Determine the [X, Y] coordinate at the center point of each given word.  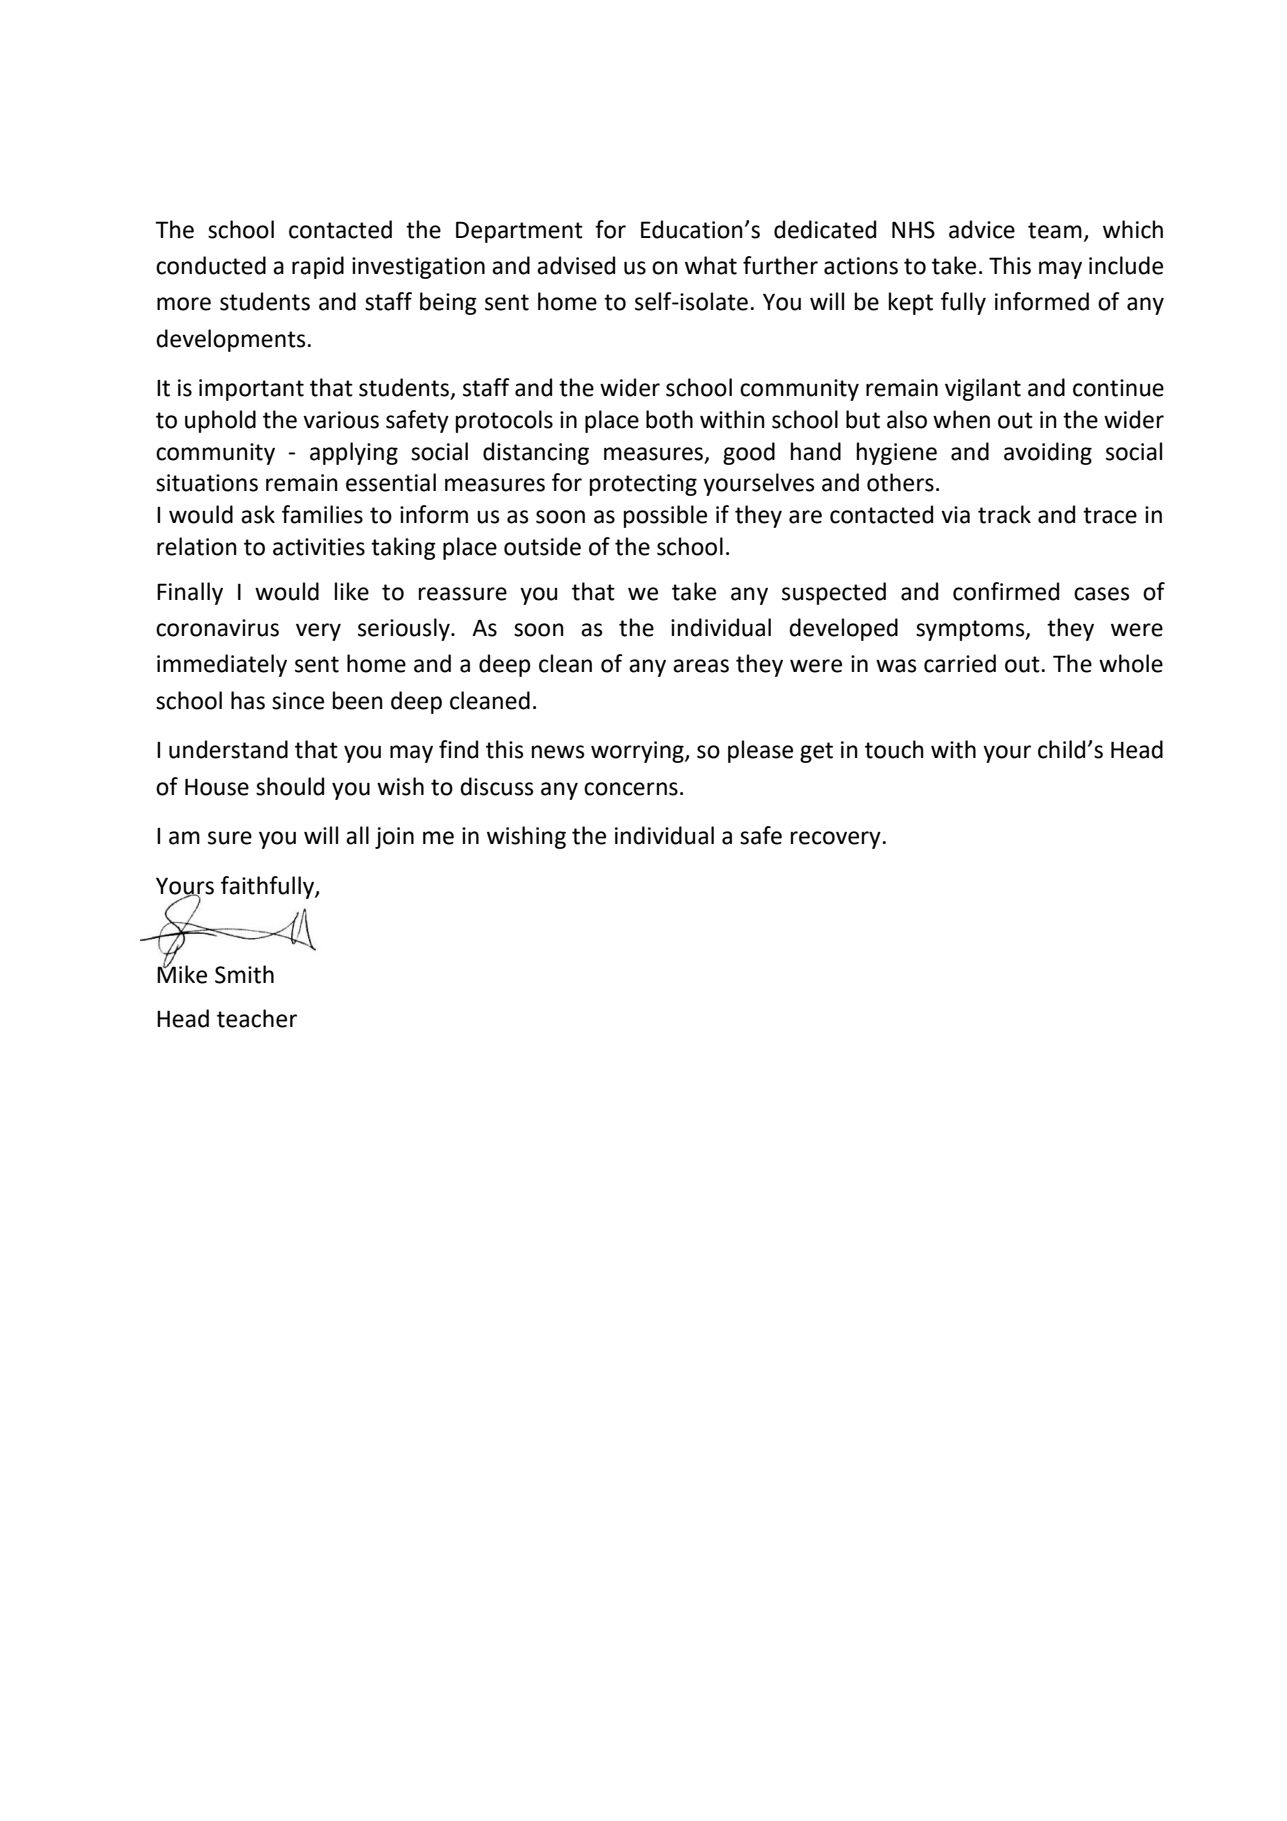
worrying [638, 752]
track [1004, 514]
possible [665, 516]
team [1055, 230]
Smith [244, 974]
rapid [318, 267]
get [816, 752]
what [711, 265]
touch [894, 749]
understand [228, 749]
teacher [257, 1018]
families [322, 514]
